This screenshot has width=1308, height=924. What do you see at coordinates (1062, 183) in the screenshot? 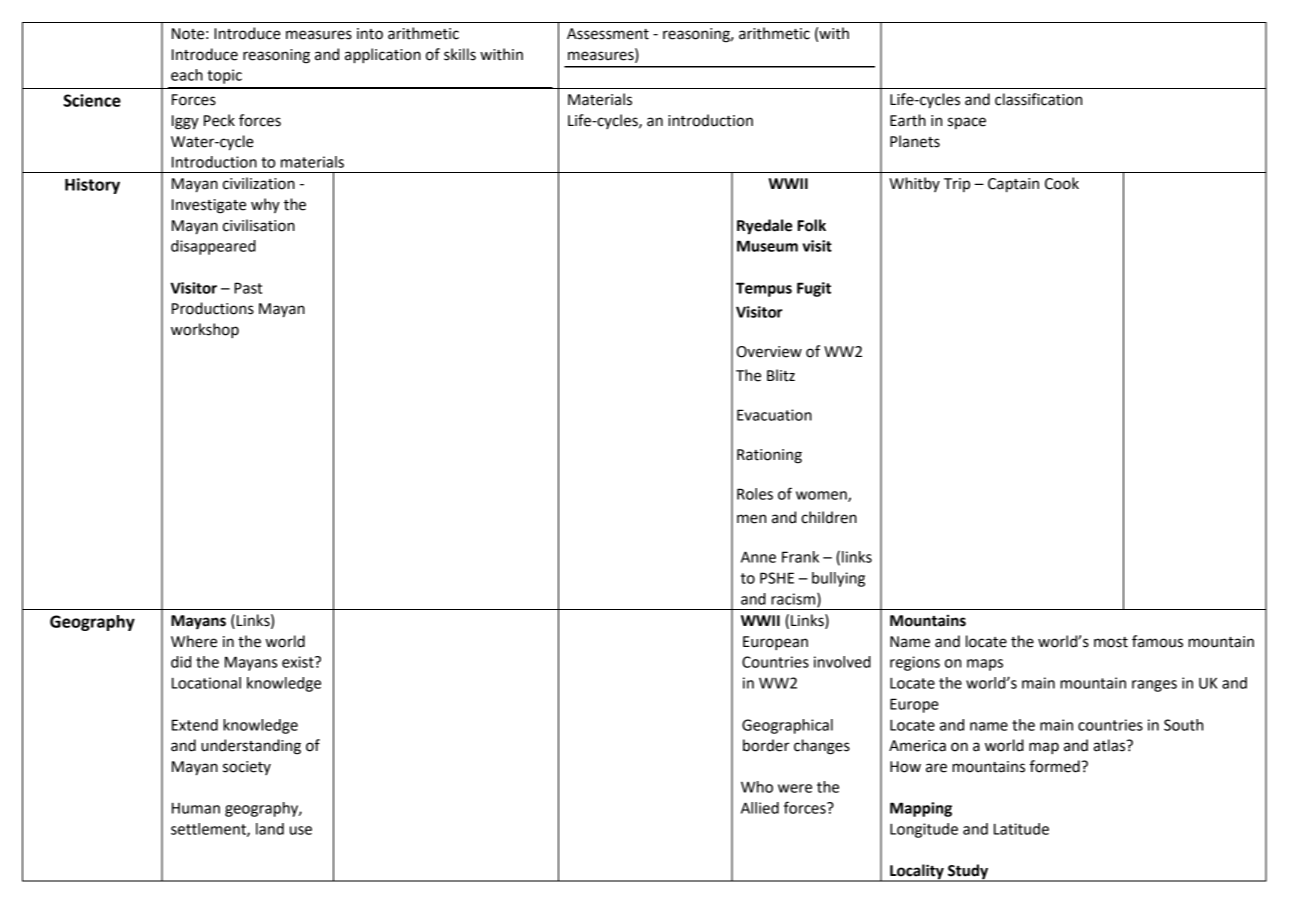
I see `Cook` at bounding box center [1062, 183].
